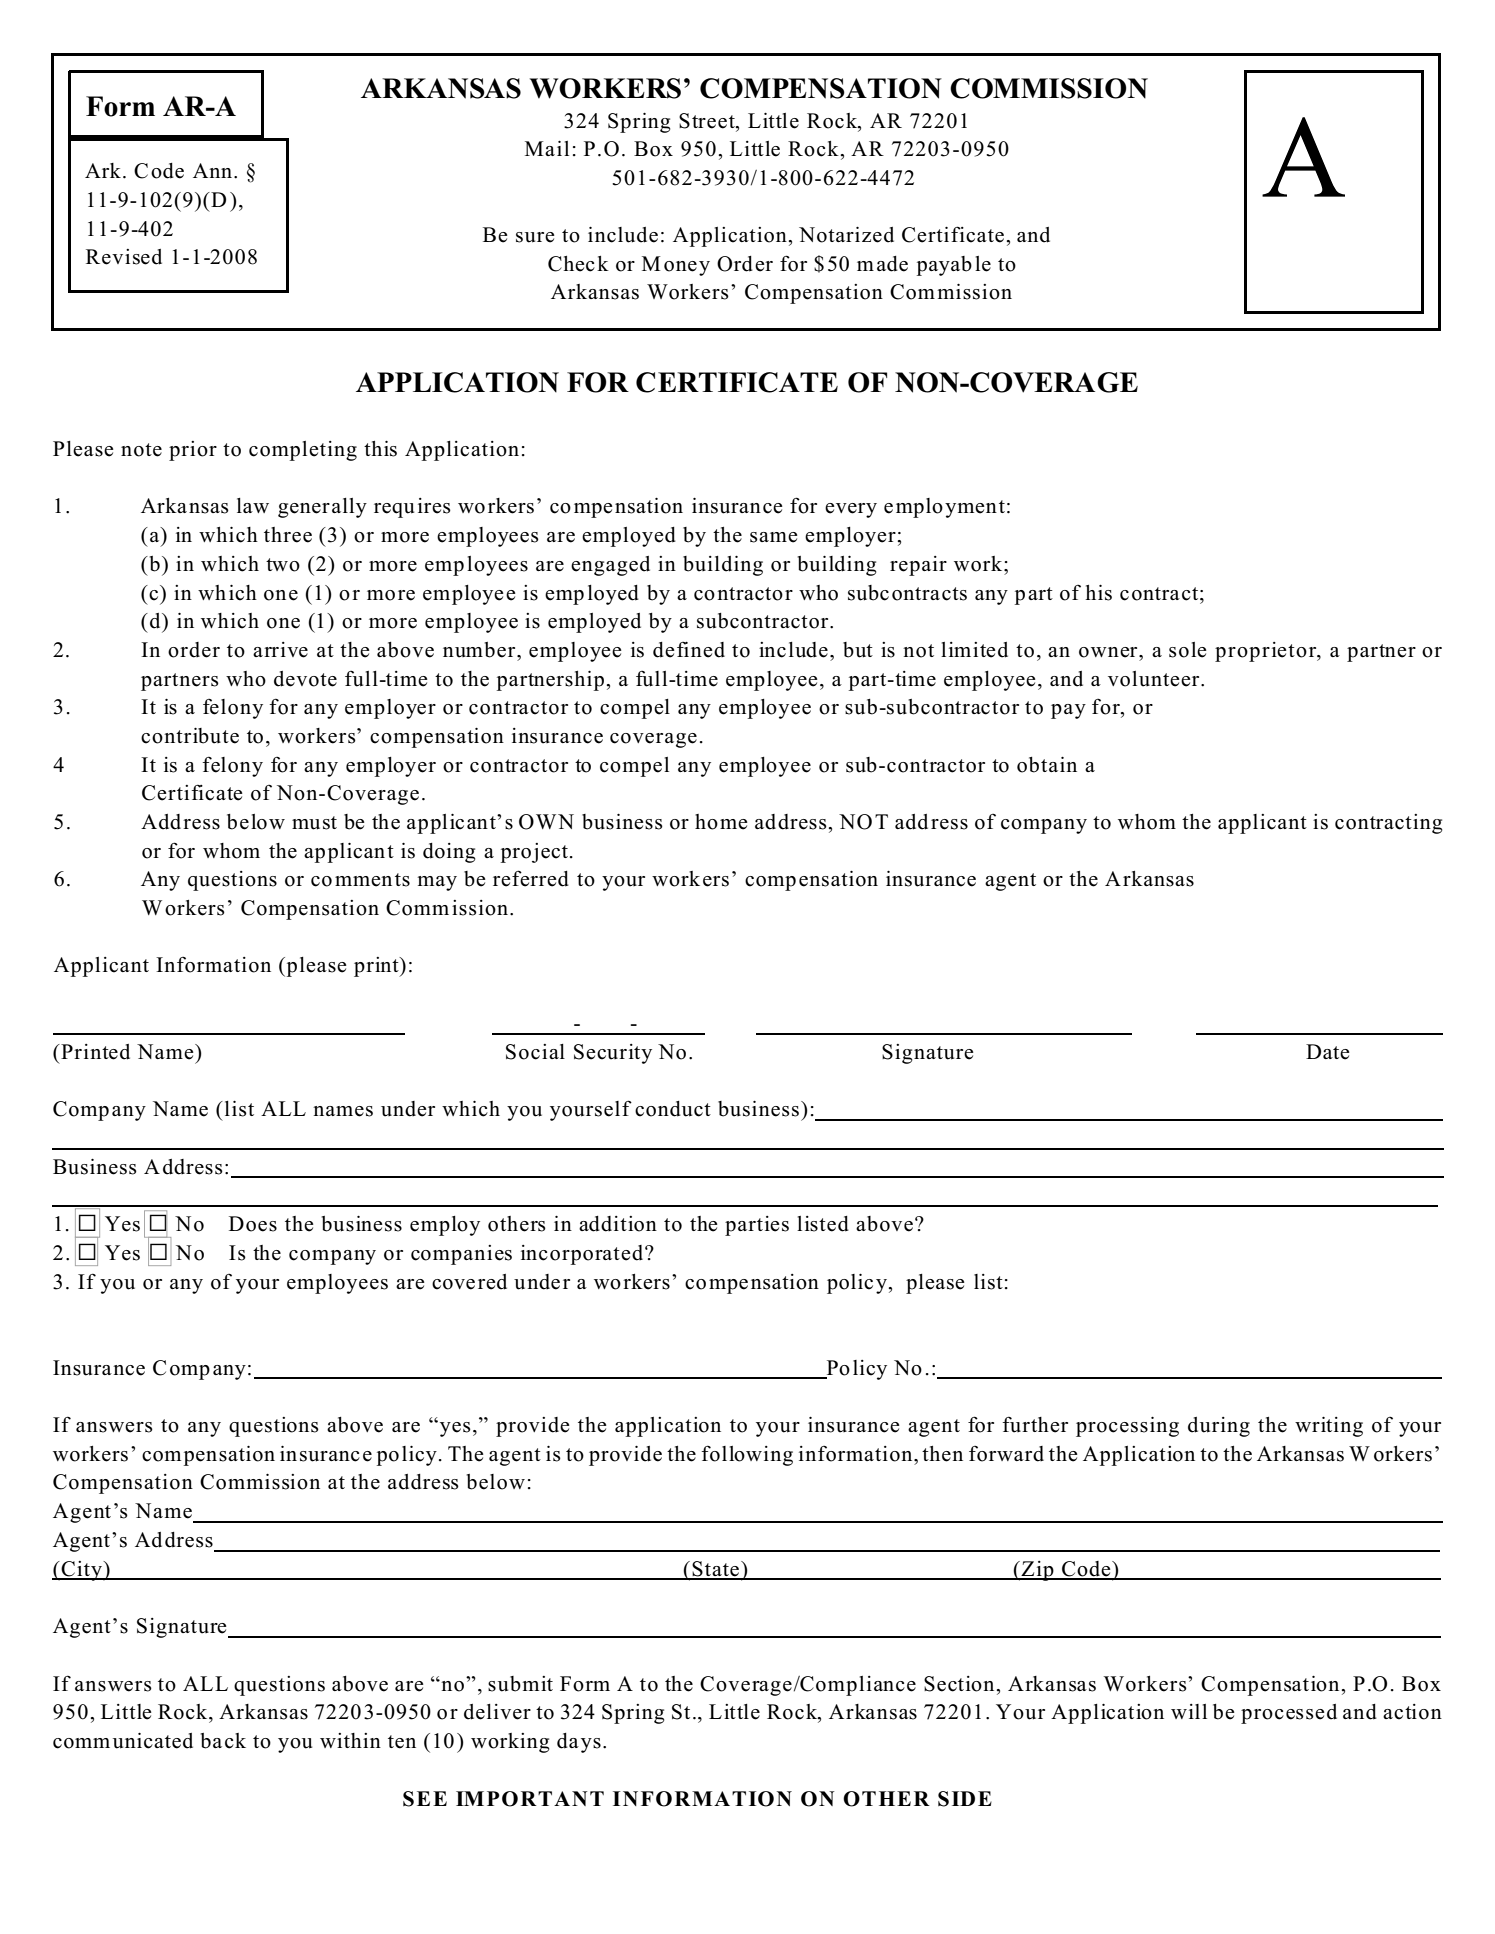 The width and height of the screenshot is (1495, 1934). I want to click on Notarized, so click(846, 235).
